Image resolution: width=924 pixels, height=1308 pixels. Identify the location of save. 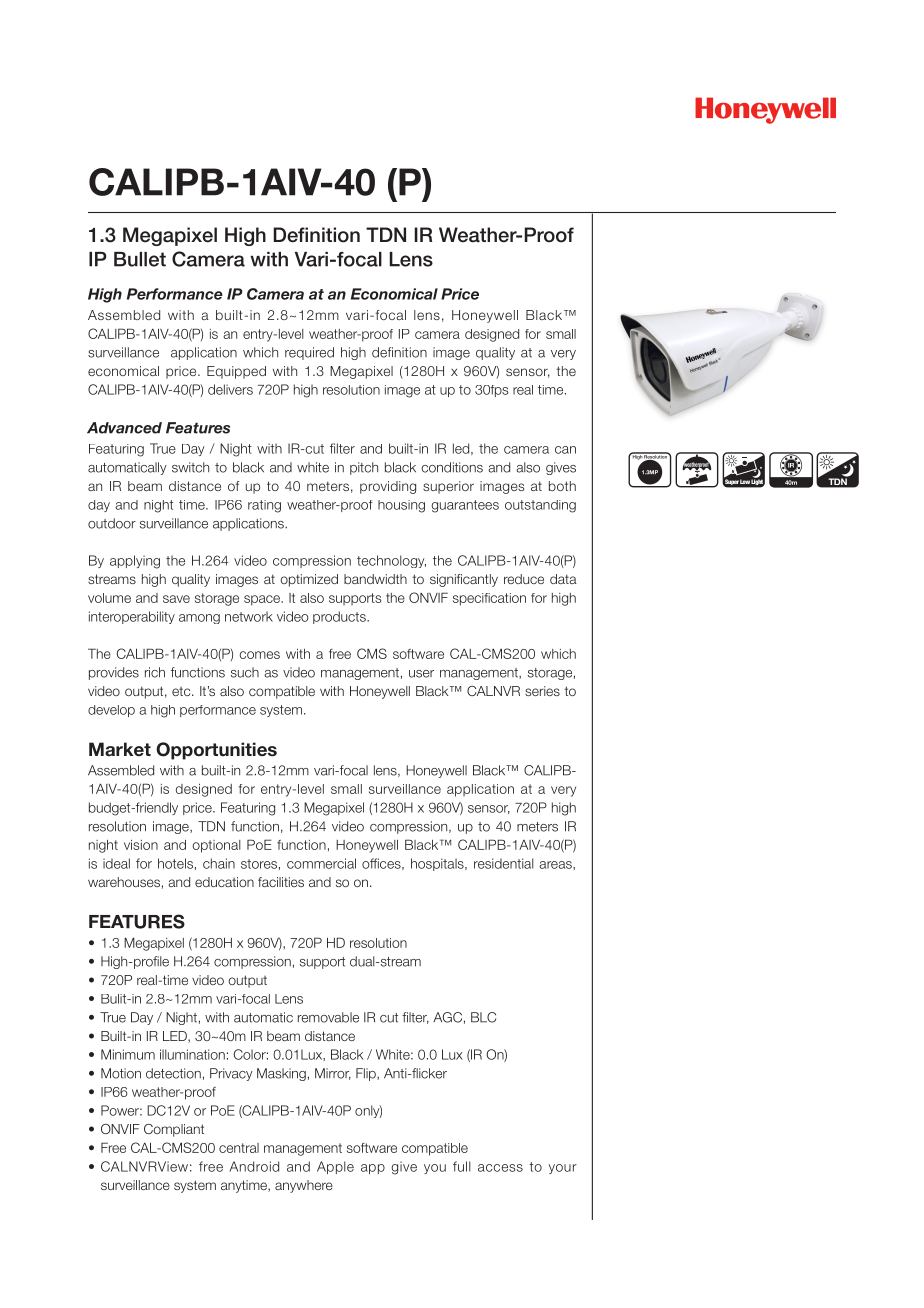
(176, 599).
